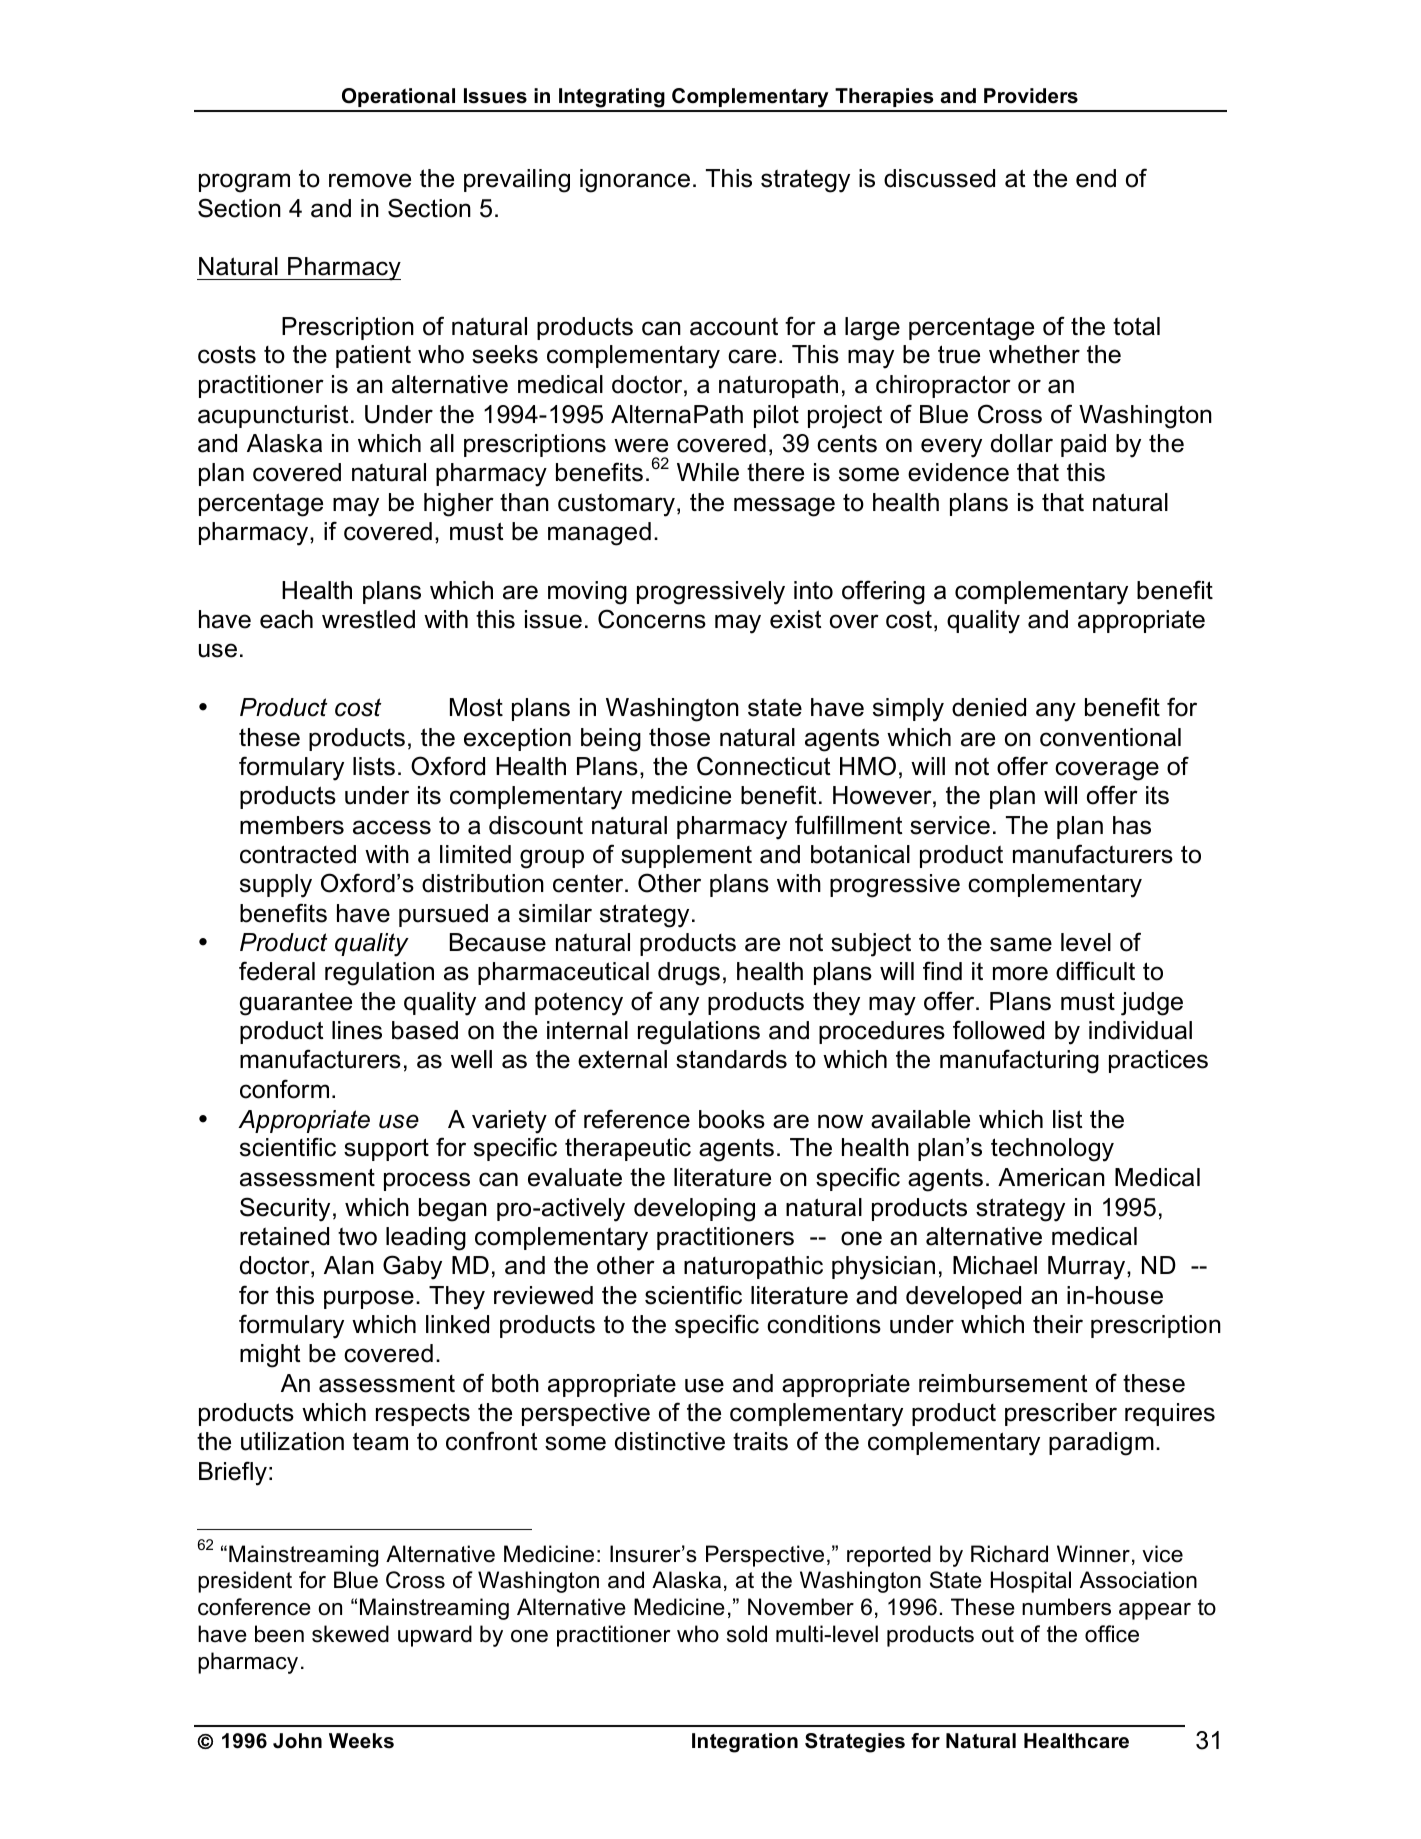 Image resolution: width=1421 pixels, height=1839 pixels. What do you see at coordinates (1096, 178) in the screenshot?
I see `end` at bounding box center [1096, 178].
